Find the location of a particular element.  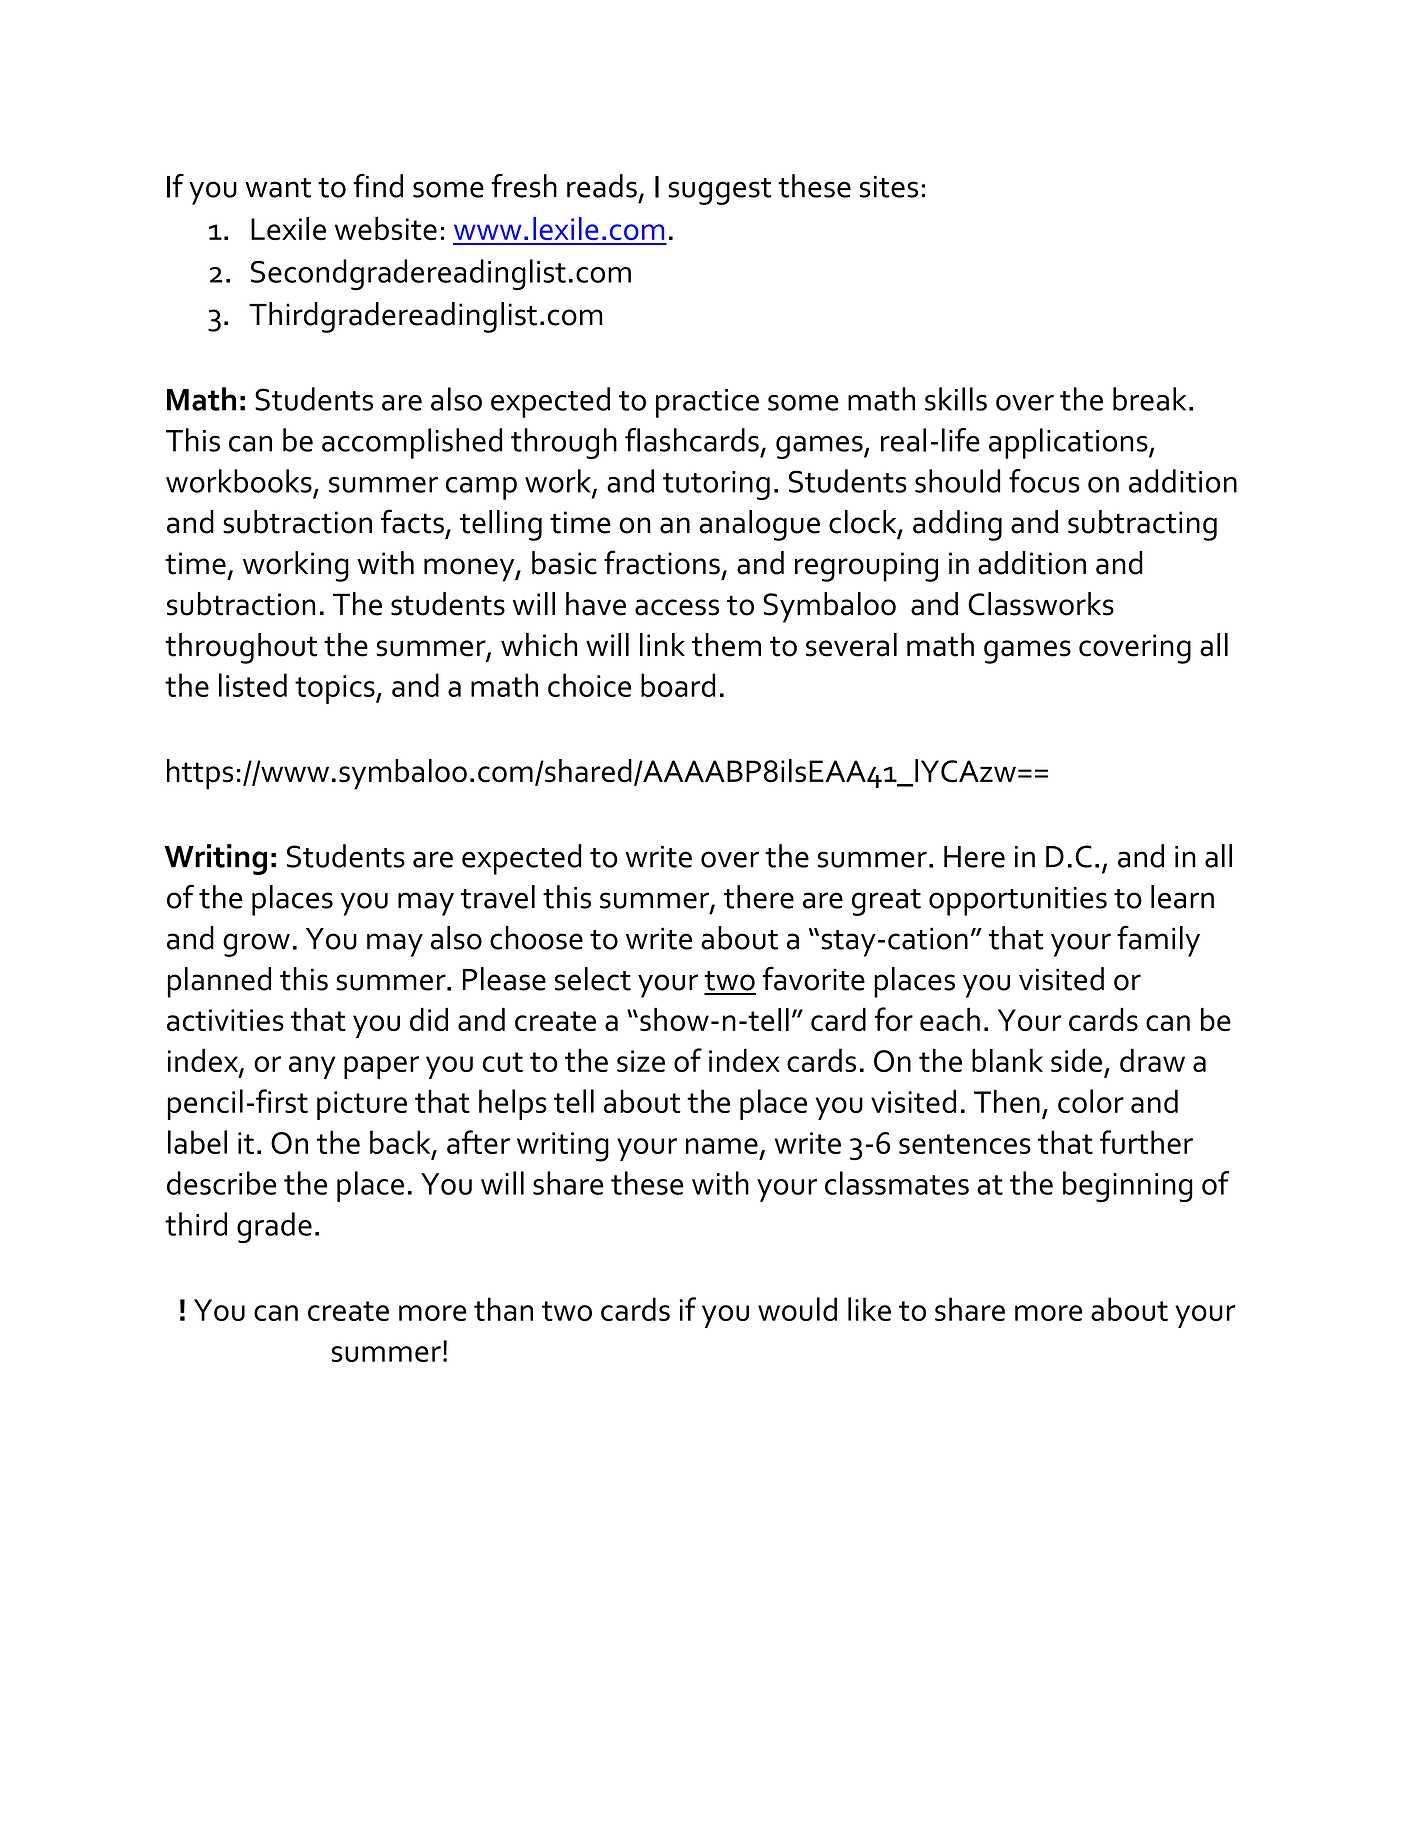

suggest is located at coordinates (719, 191).
